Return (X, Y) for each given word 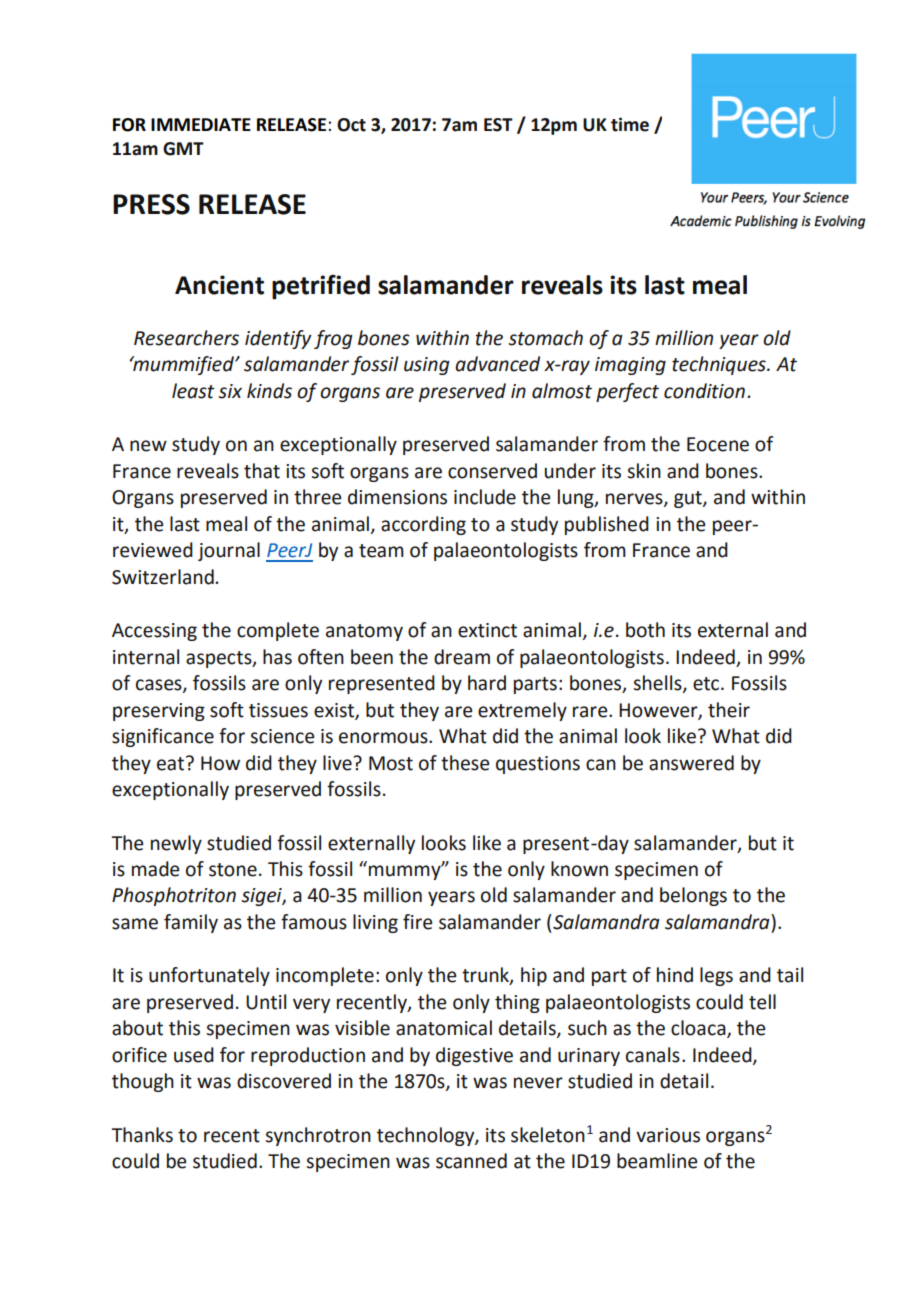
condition (704, 391)
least (193, 391)
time (630, 124)
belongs (693, 896)
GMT (183, 149)
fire (417, 922)
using (427, 366)
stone (233, 870)
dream (462, 657)
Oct (351, 125)
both (645, 630)
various (668, 1135)
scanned (471, 1161)
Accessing (154, 632)
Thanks (142, 1135)
